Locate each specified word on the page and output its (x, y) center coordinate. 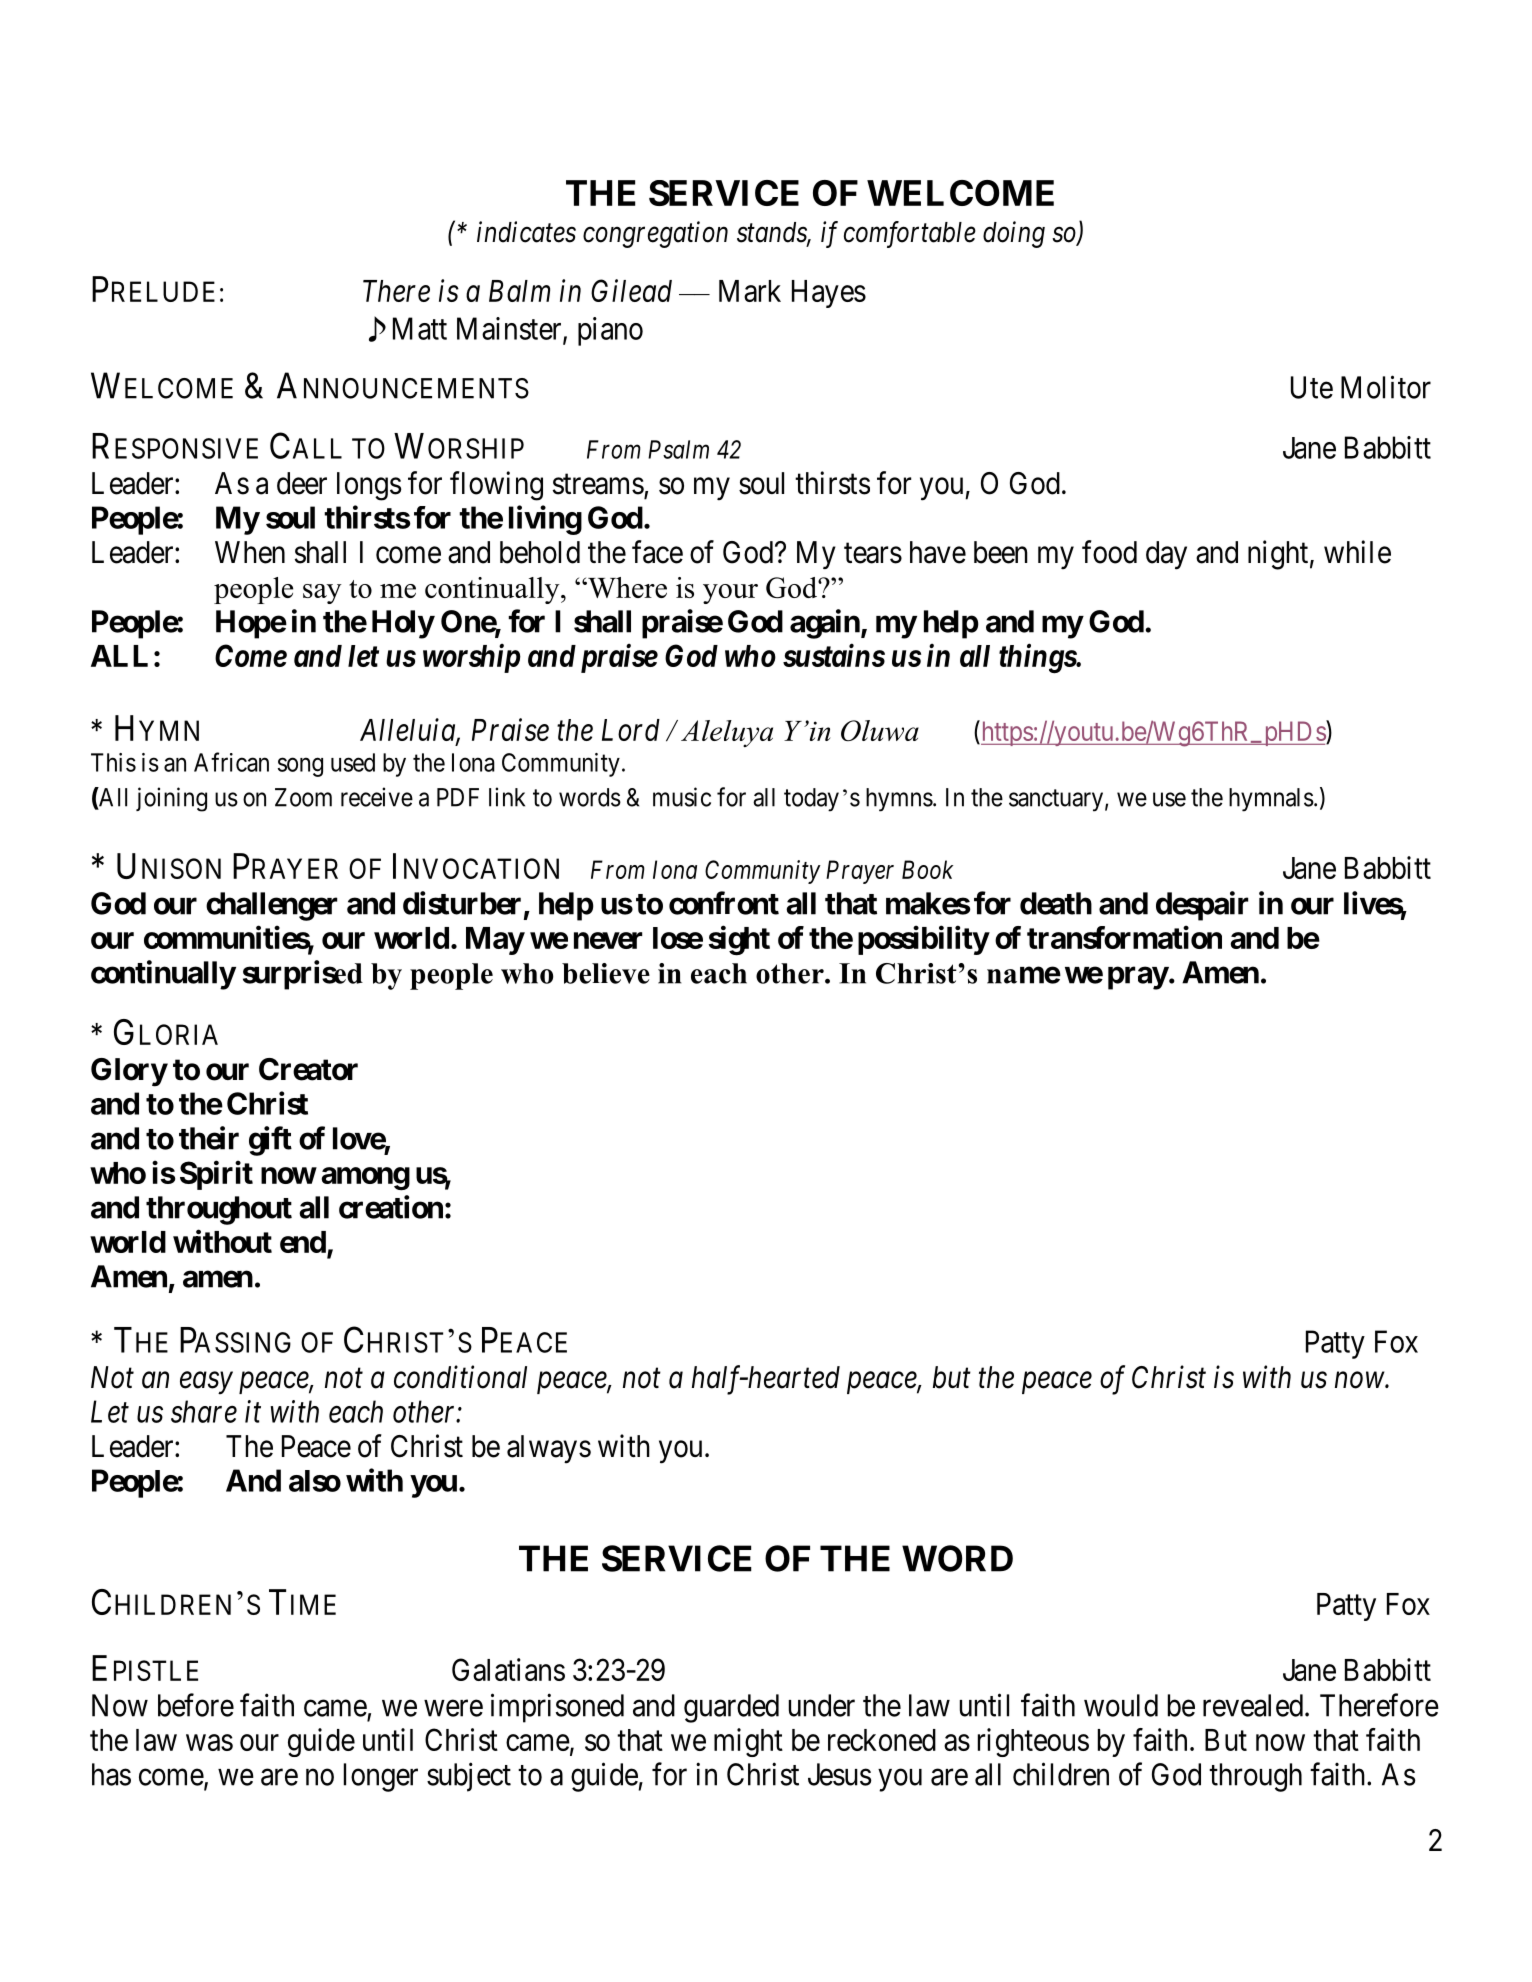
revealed (1254, 1705)
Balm (519, 291)
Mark (750, 291)
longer (381, 1777)
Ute (1312, 387)
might (748, 1742)
